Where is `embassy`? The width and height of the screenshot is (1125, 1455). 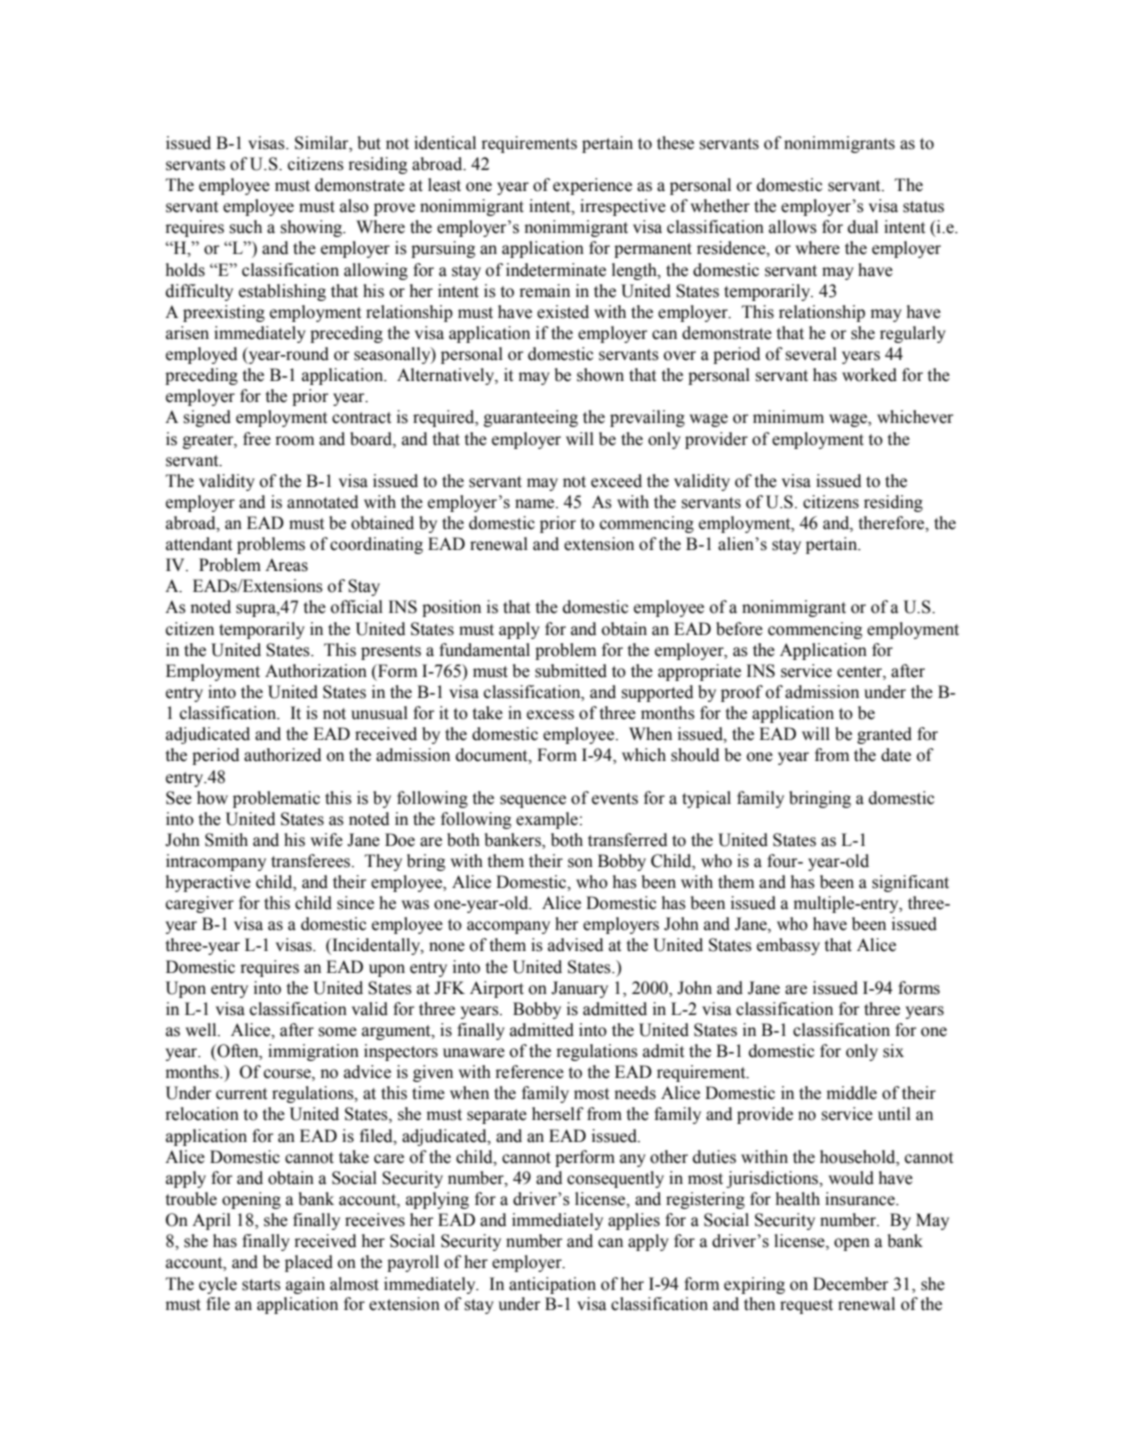
embassy is located at coordinates (788, 946).
